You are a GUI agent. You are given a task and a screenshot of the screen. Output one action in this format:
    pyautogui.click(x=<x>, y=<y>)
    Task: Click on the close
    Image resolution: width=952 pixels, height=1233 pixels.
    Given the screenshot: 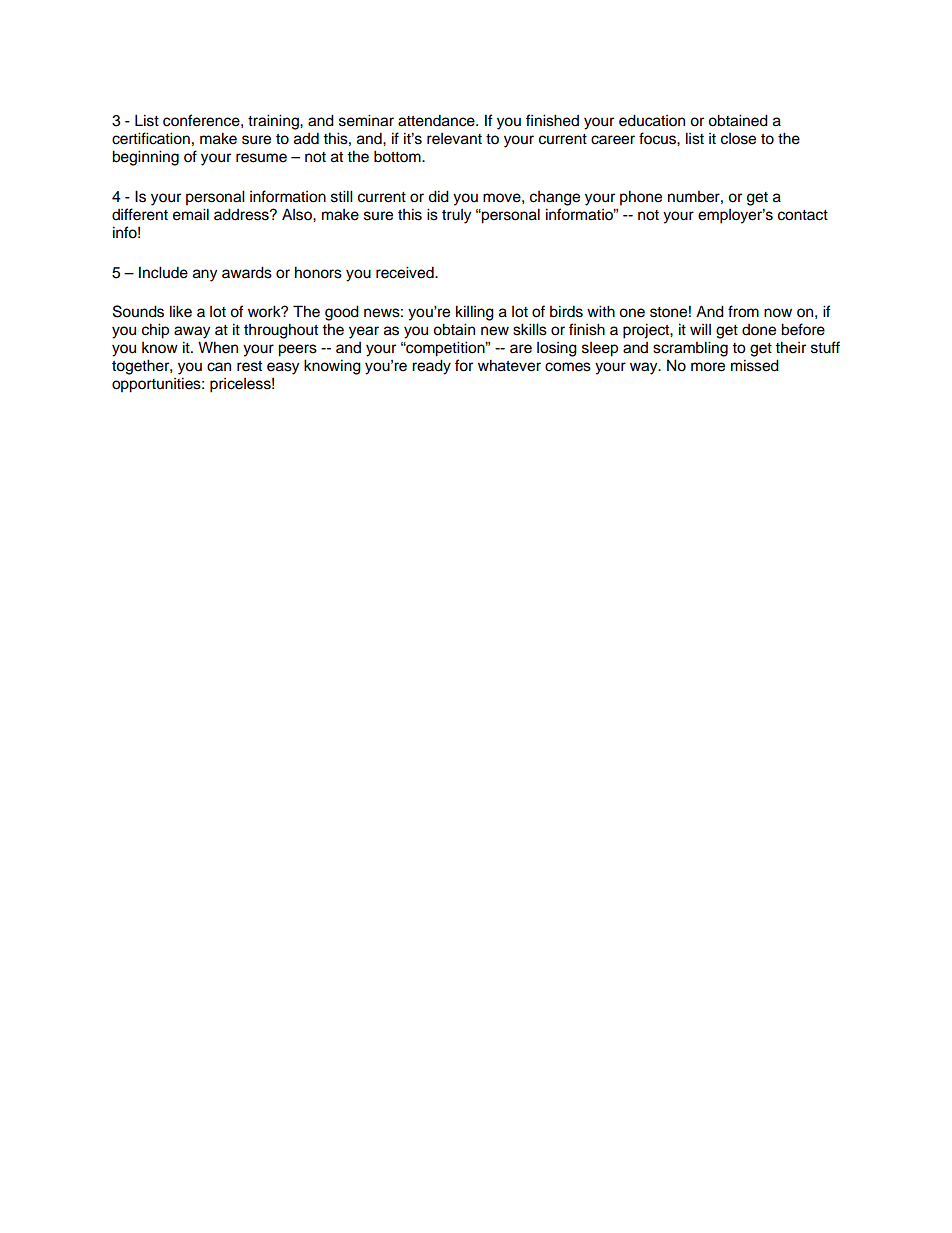 What is the action you would take?
    pyautogui.click(x=738, y=139)
